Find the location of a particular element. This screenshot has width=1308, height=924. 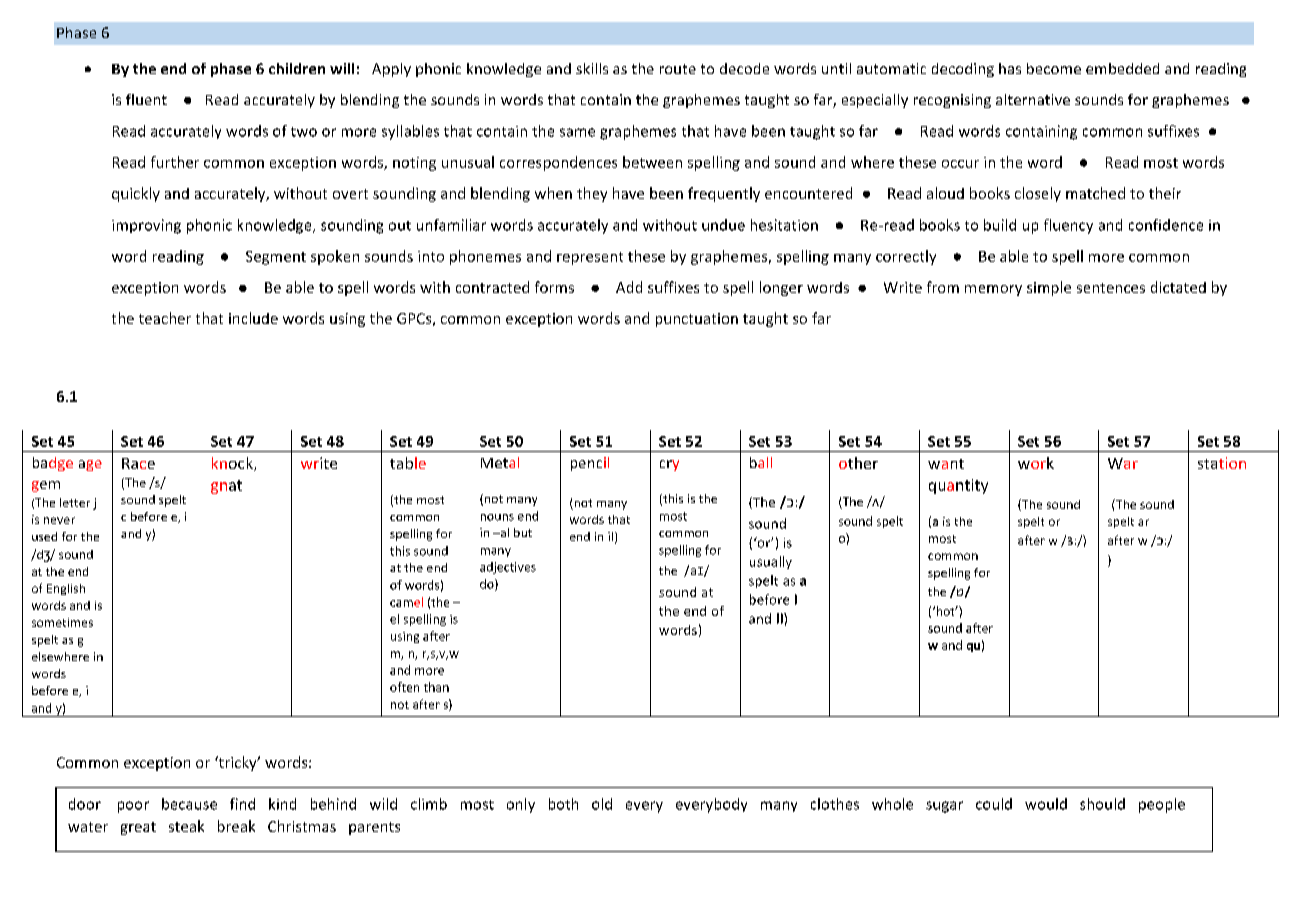

Race is located at coordinates (138, 463).
